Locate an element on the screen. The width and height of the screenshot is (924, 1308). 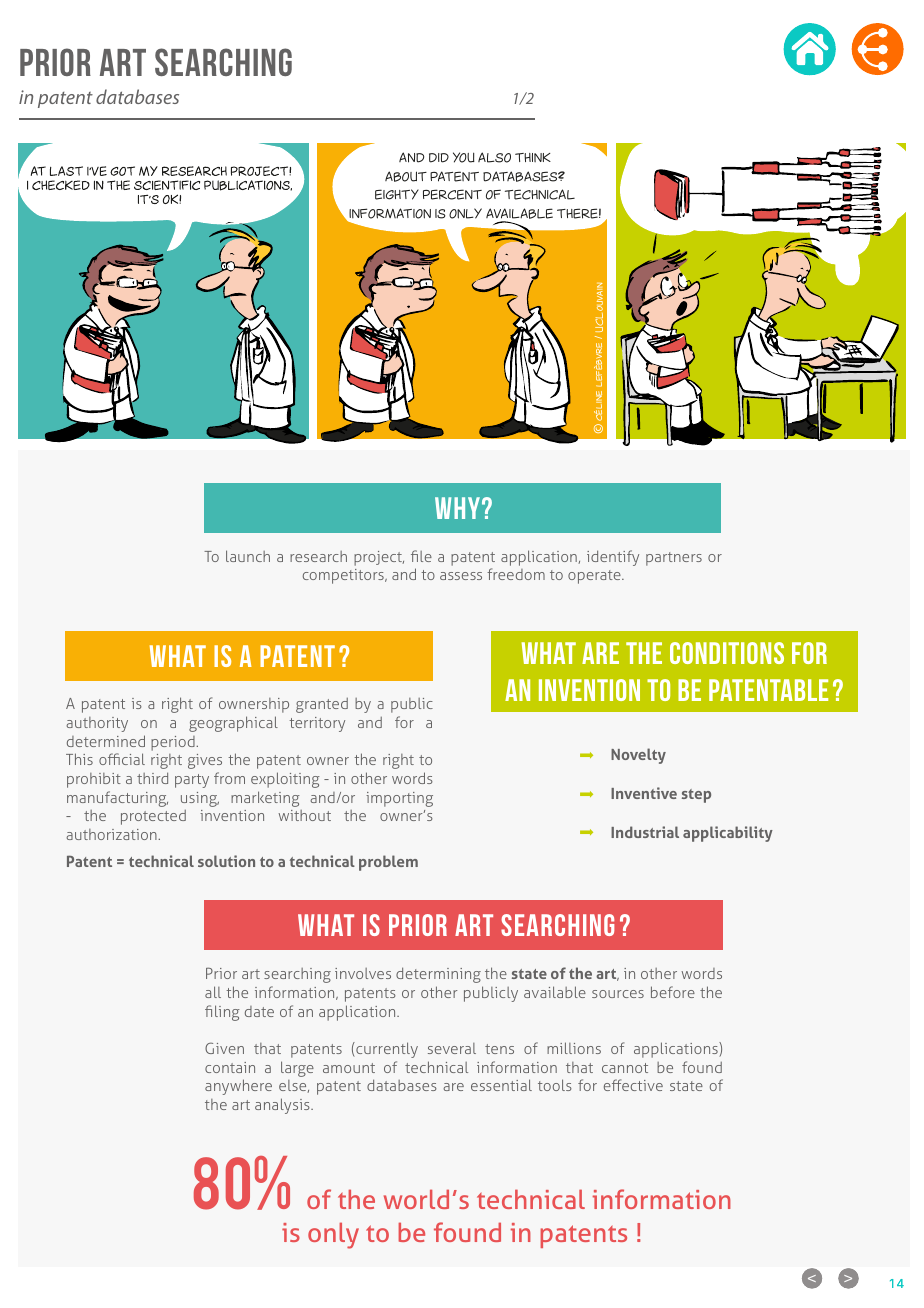
partners is located at coordinates (674, 559).
